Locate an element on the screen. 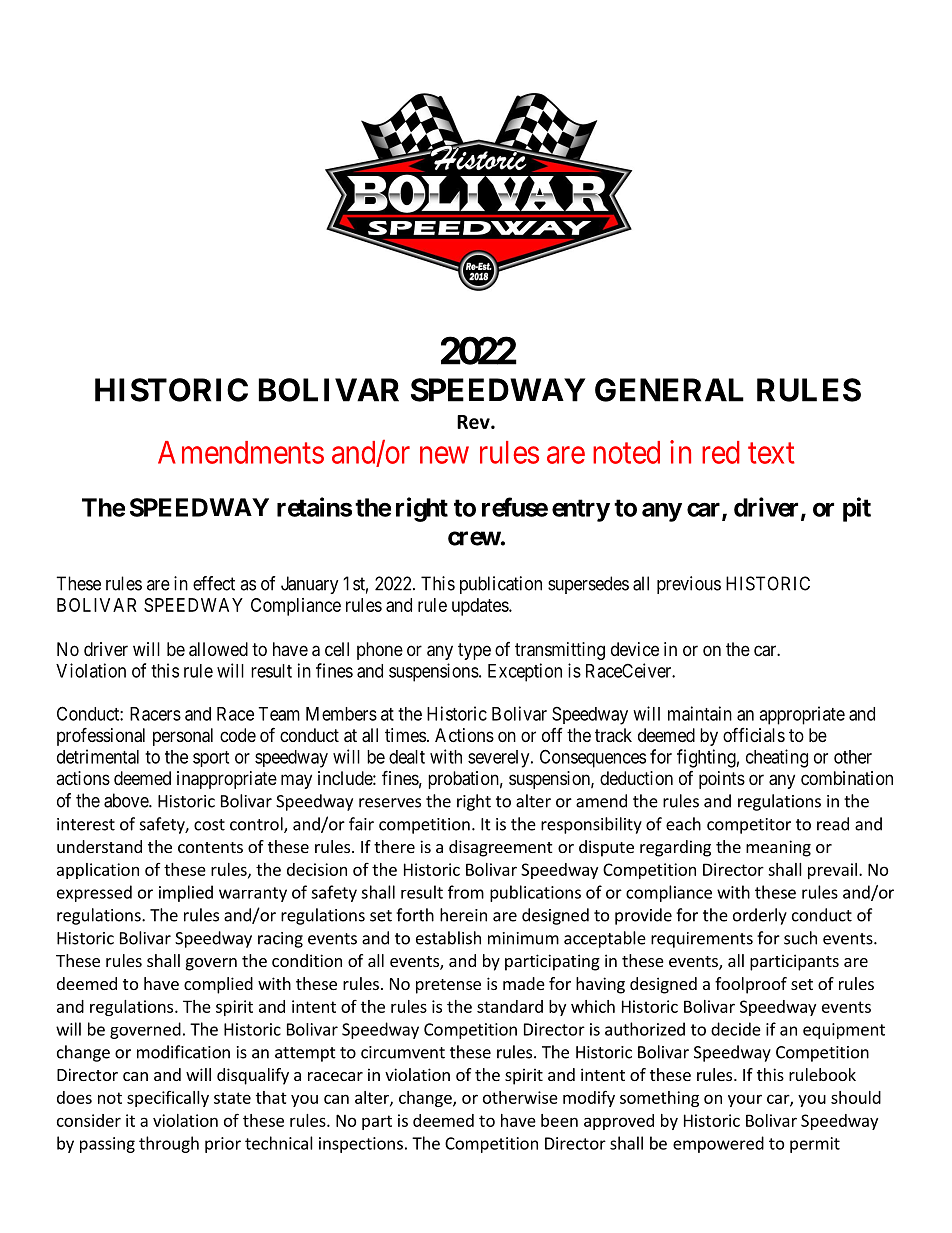 This screenshot has width=952, height=1233. complied is located at coordinates (218, 985).
